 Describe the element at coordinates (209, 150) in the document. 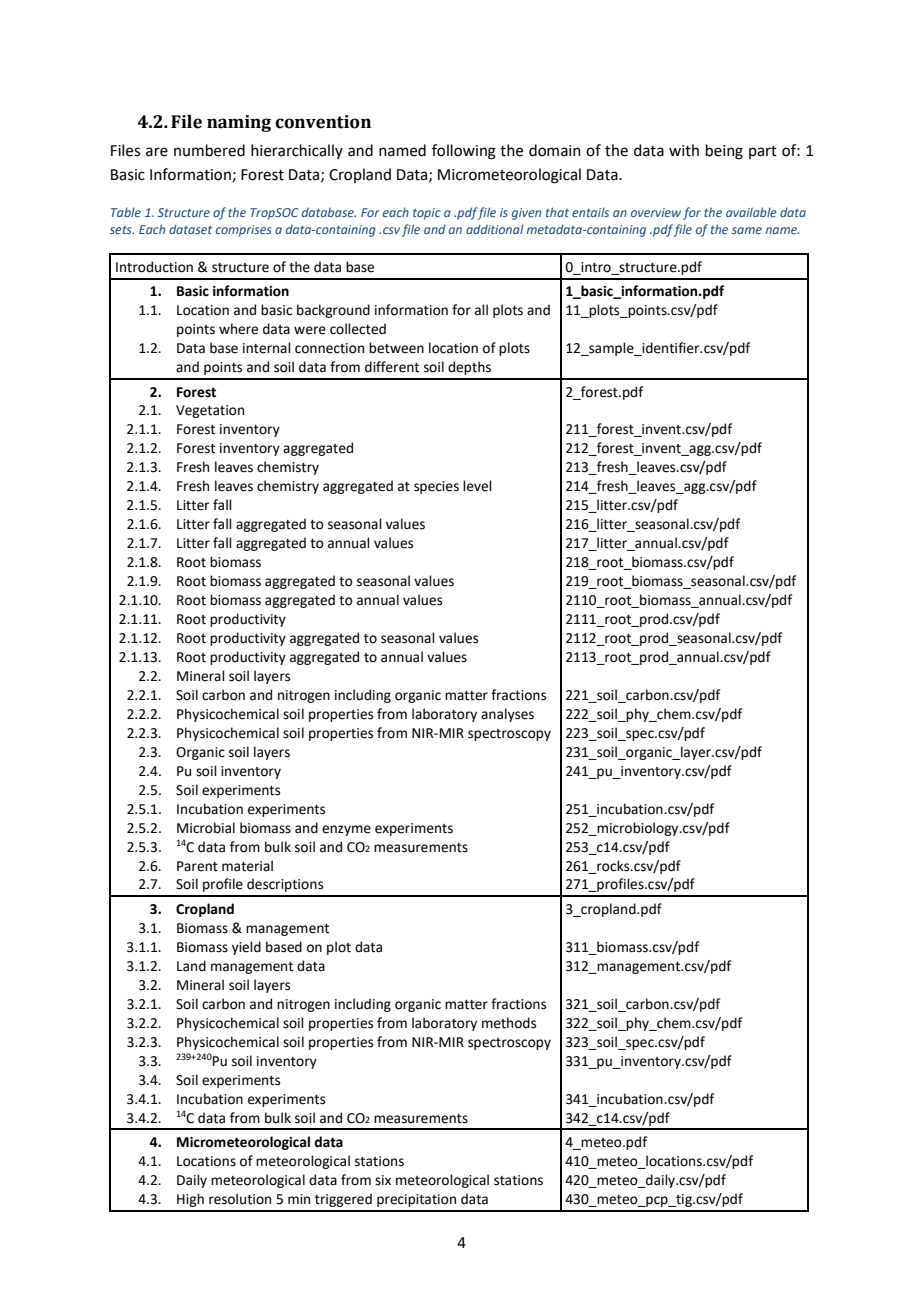

I see `numbered` at that location.
